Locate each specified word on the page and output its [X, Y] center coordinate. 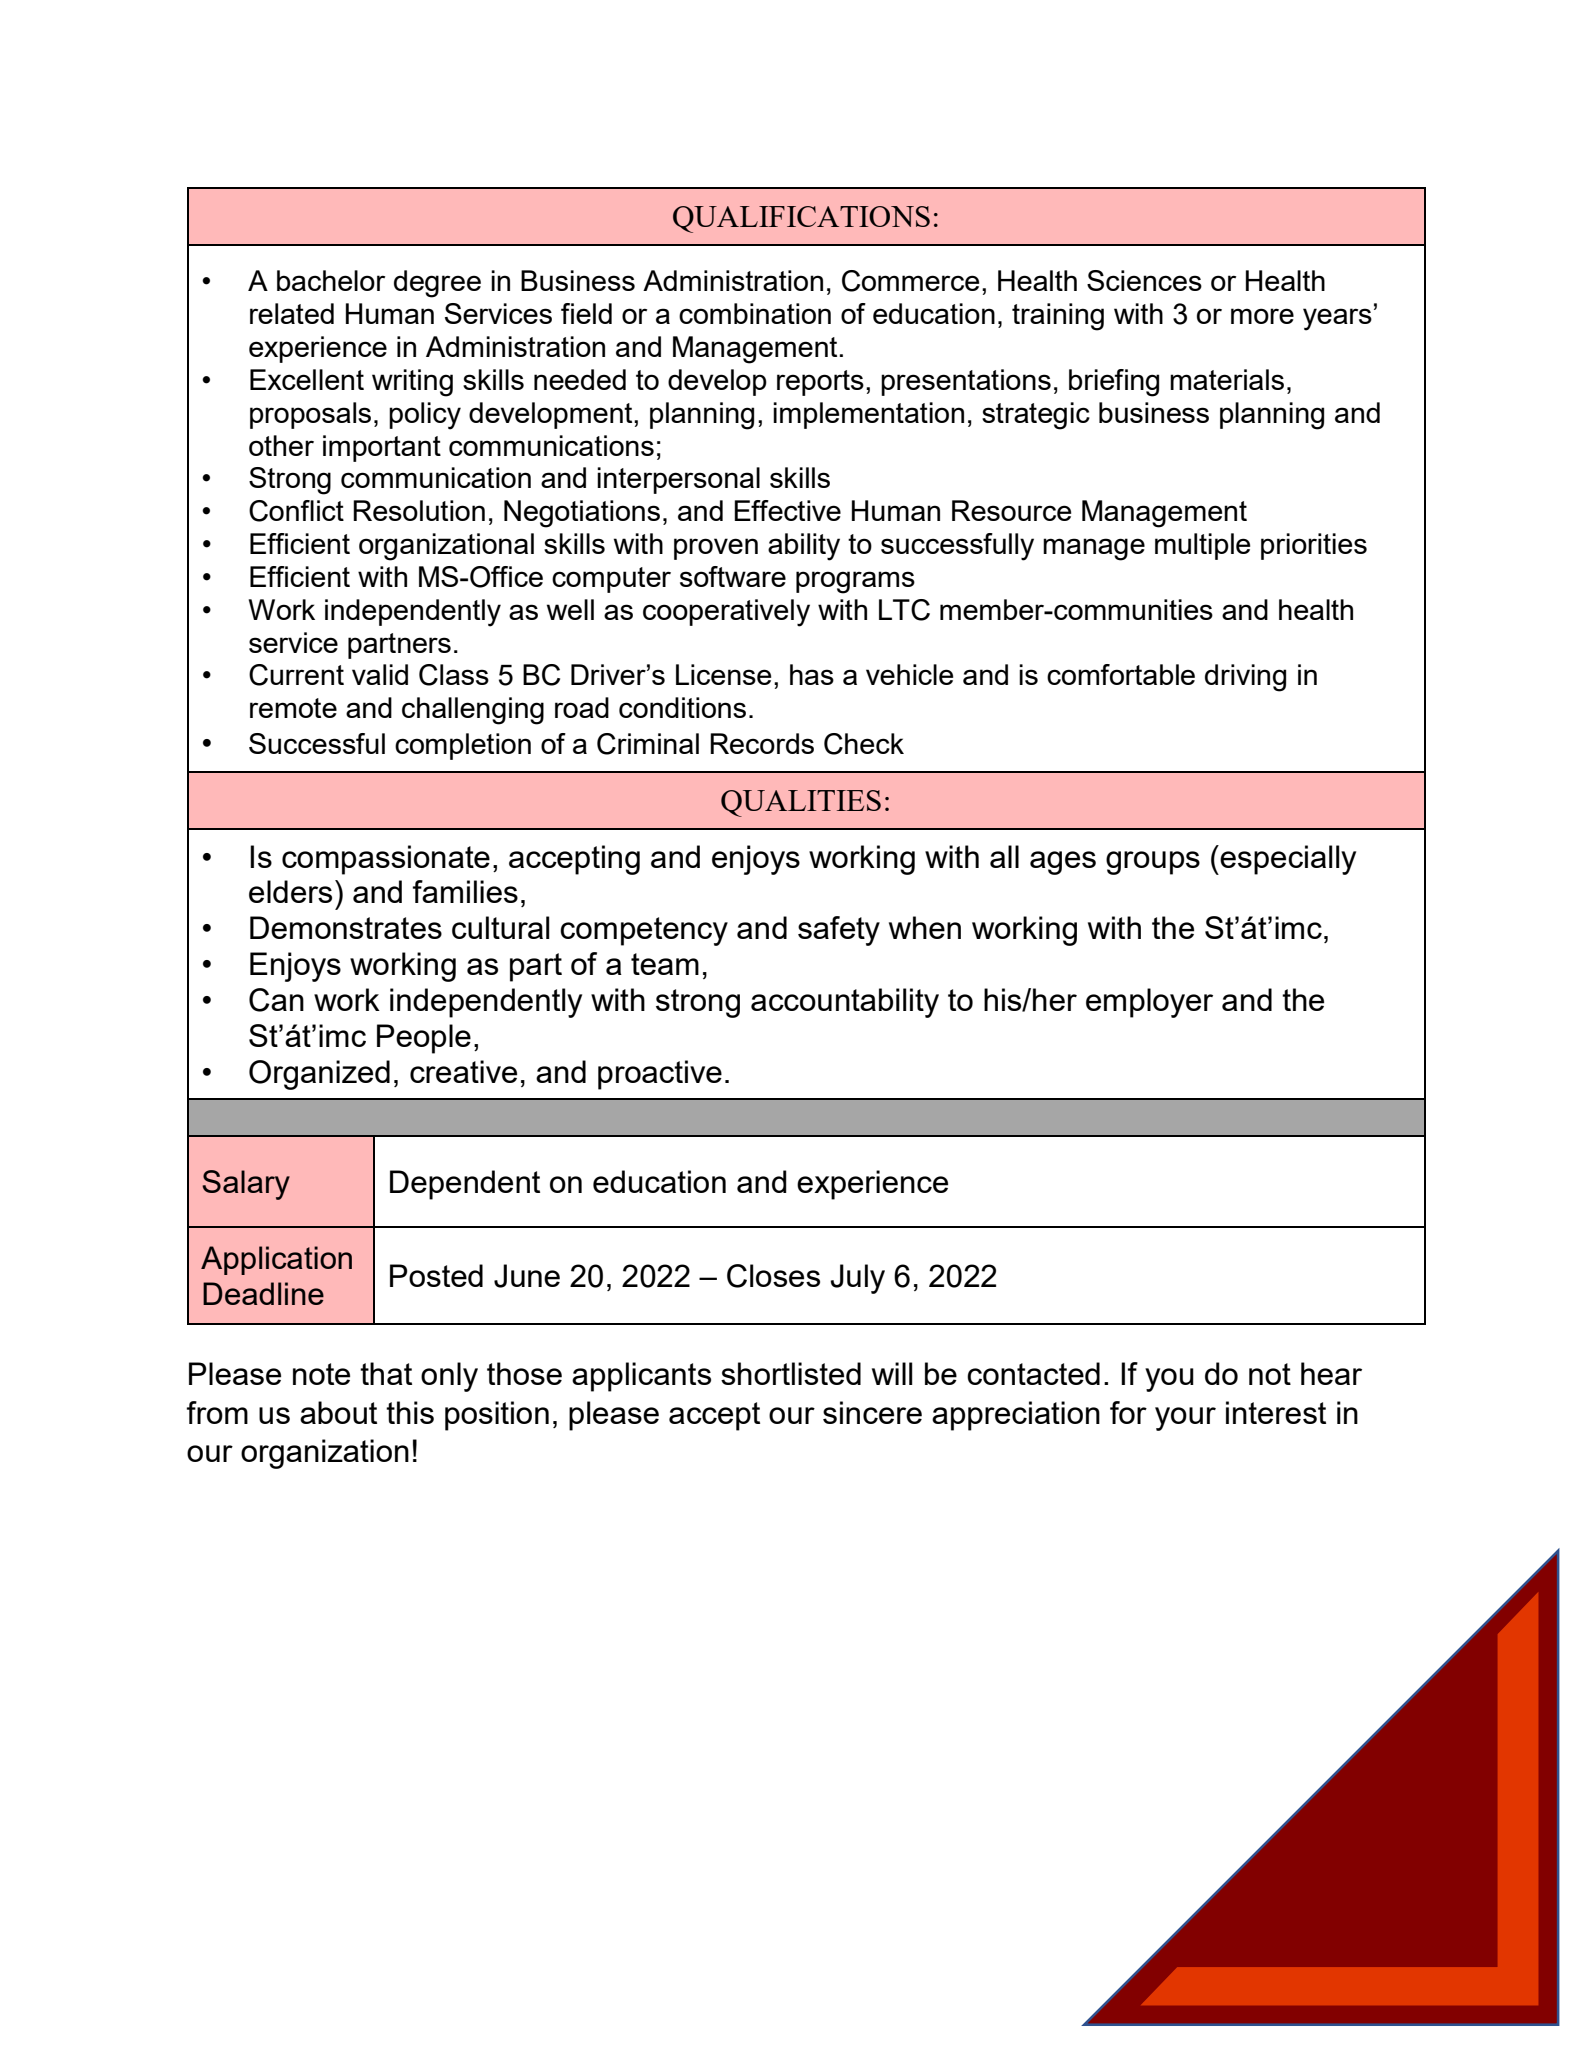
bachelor [331, 280]
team [665, 964]
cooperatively [726, 613]
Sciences [1144, 280]
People [424, 1039]
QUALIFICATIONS [801, 219]
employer [1149, 1003]
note [321, 1374]
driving [1245, 678]
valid [380, 674]
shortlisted [791, 1373]
